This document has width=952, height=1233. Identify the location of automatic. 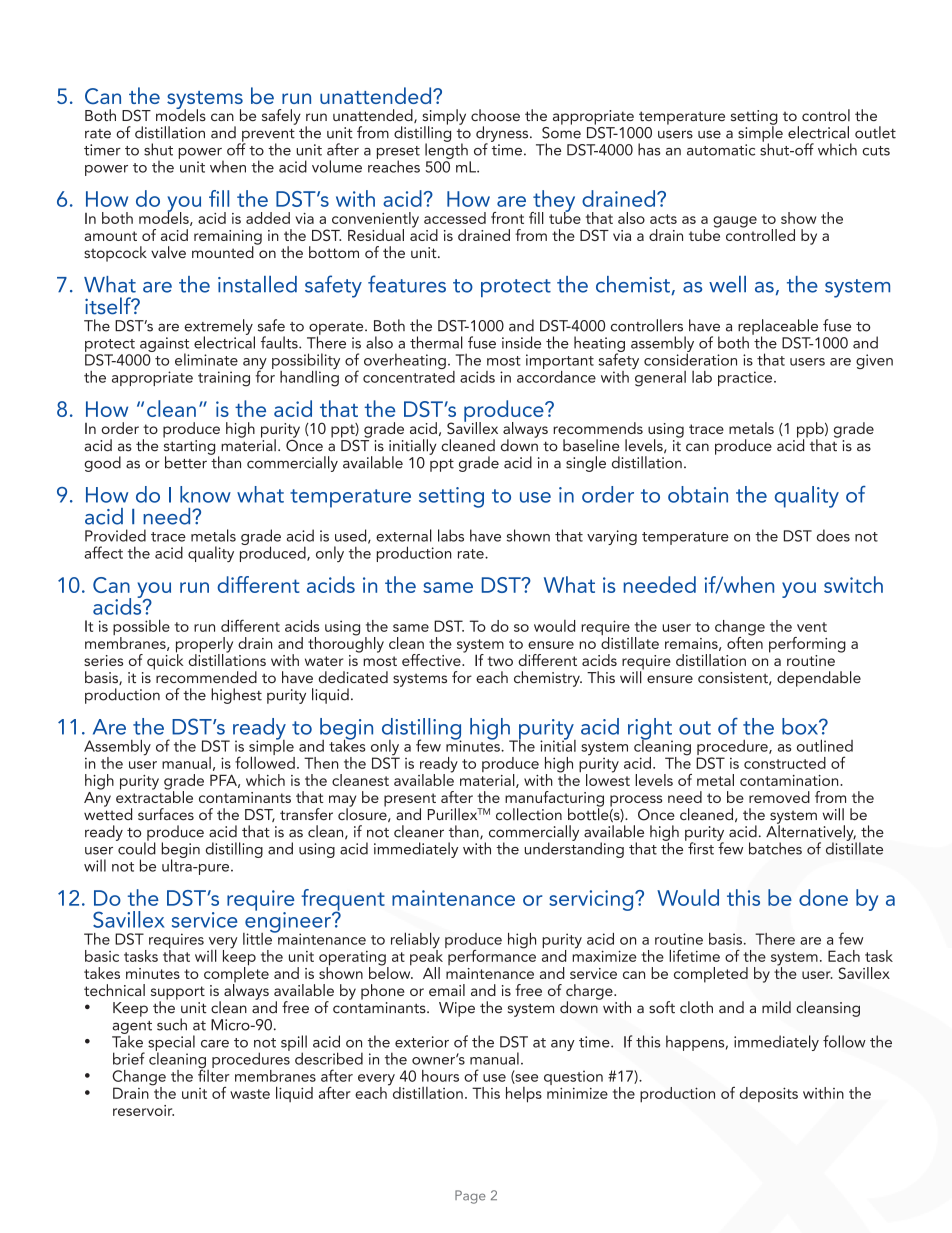
(721, 150).
